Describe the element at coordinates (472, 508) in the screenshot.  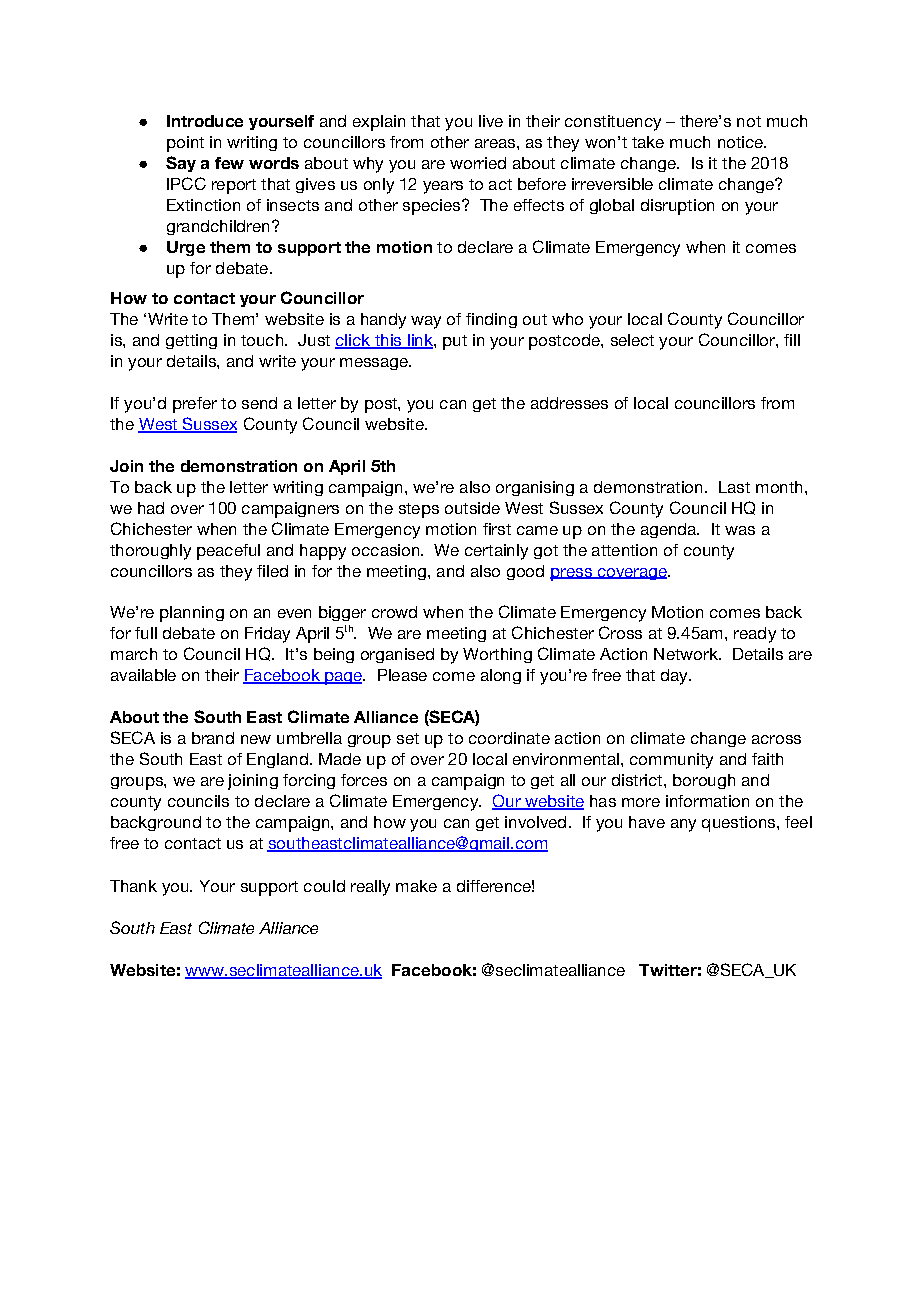
I see `outside` at that location.
